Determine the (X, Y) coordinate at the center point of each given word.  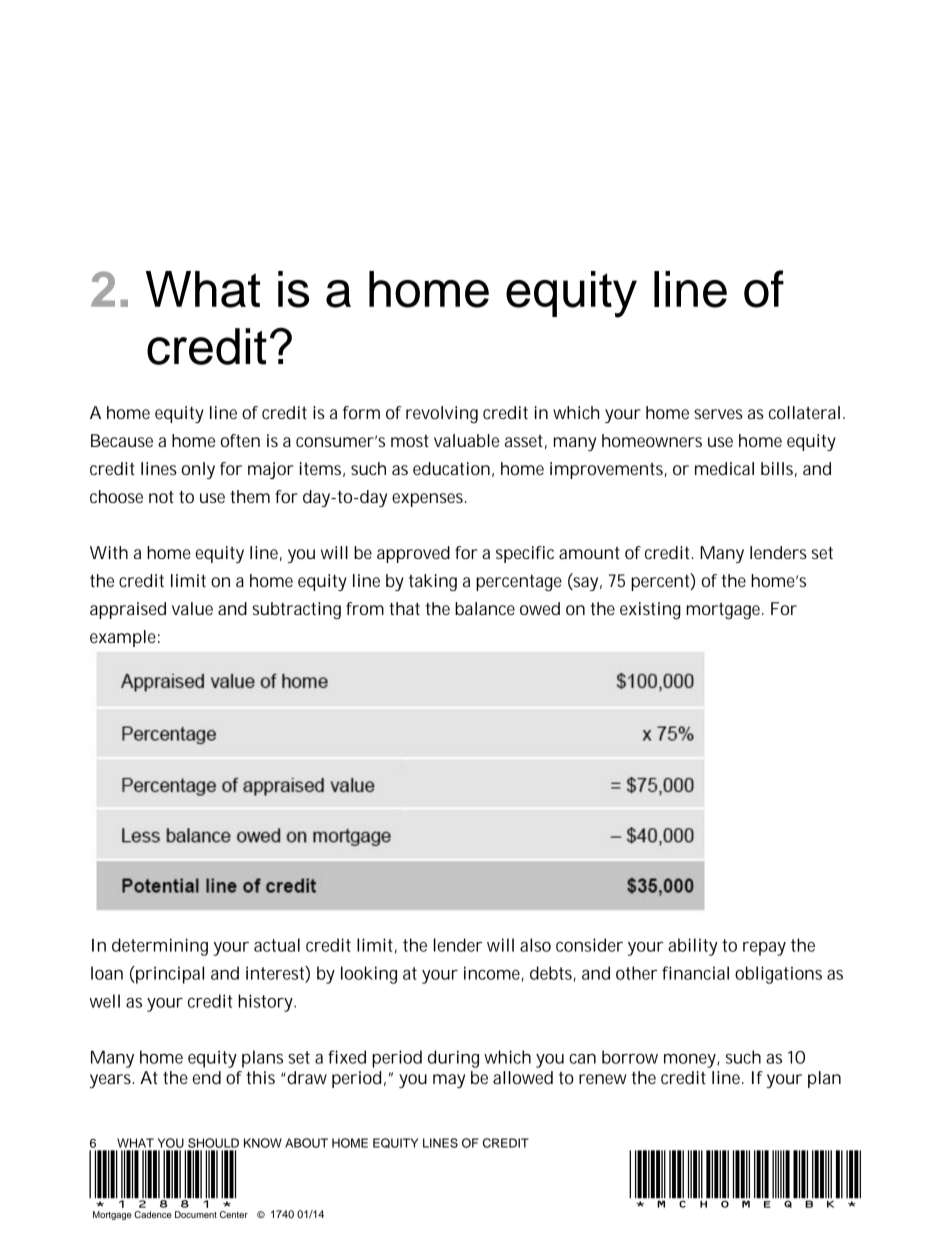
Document (196, 1214)
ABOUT (306, 1143)
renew (602, 1079)
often (240, 440)
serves (718, 414)
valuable (466, 440)
